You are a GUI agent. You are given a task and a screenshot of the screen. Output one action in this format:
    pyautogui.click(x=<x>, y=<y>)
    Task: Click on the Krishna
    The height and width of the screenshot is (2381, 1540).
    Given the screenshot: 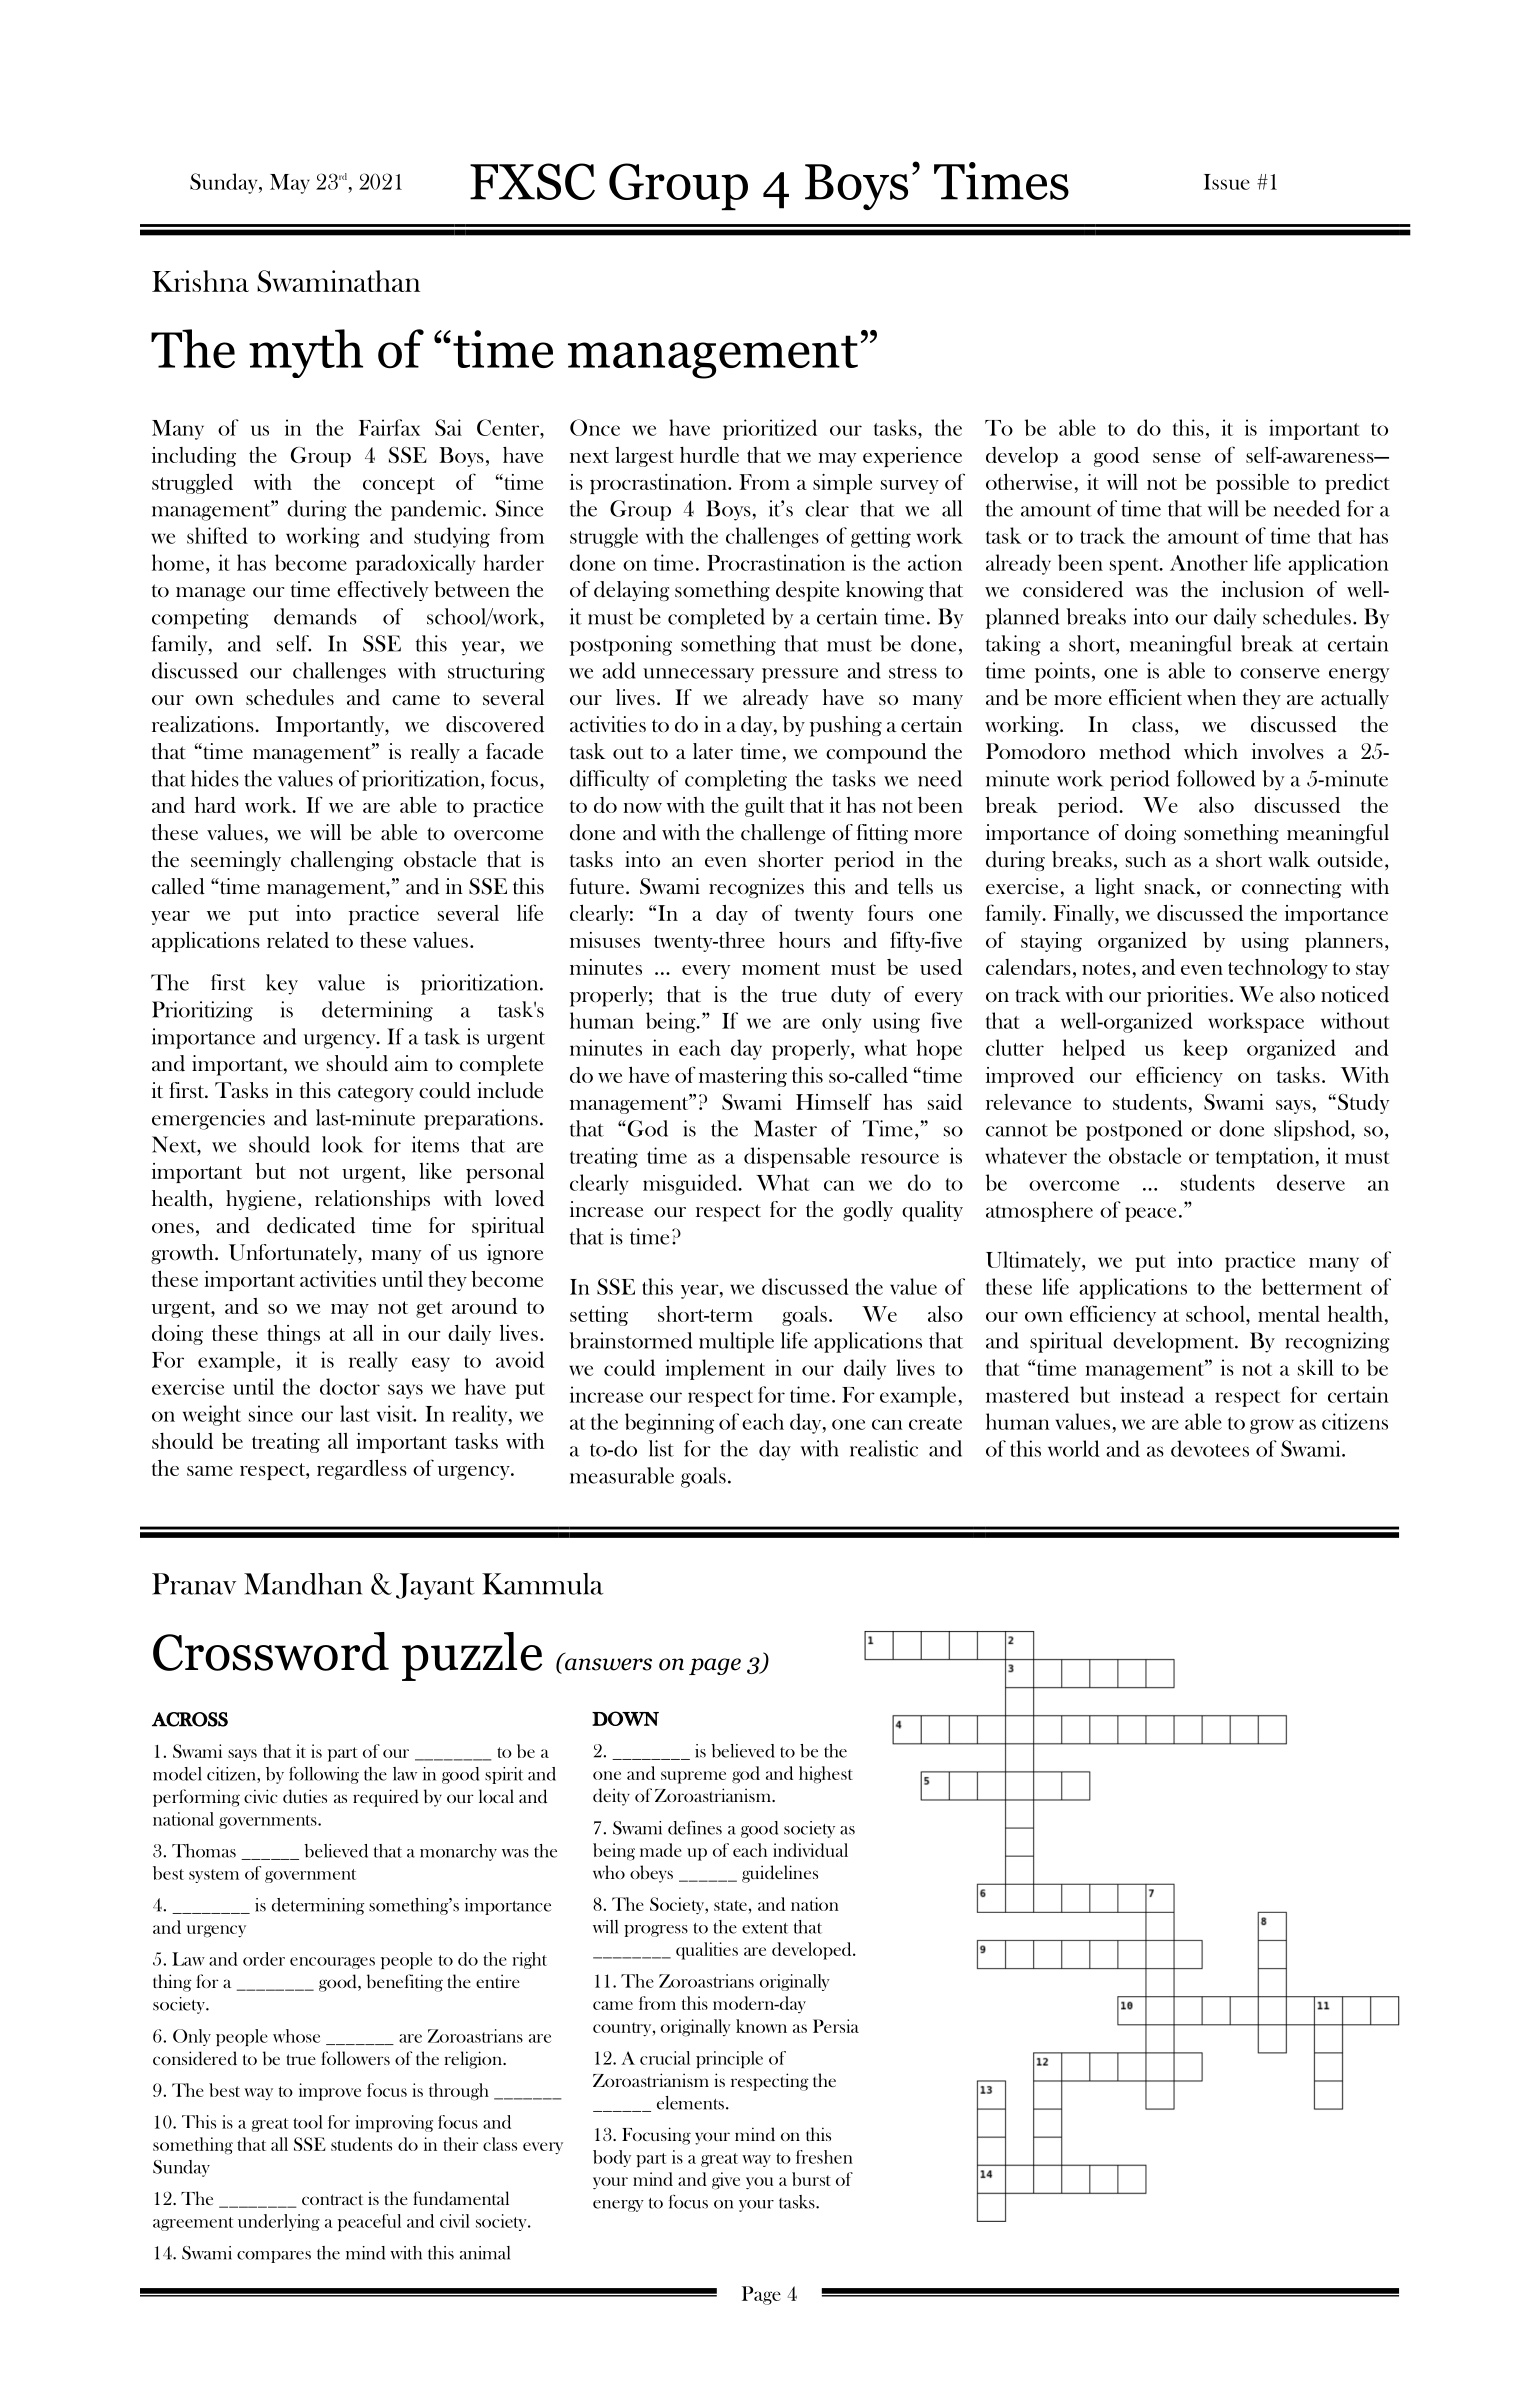 What is the action you would take?
    pyautogui.click(x=200, y=281)
